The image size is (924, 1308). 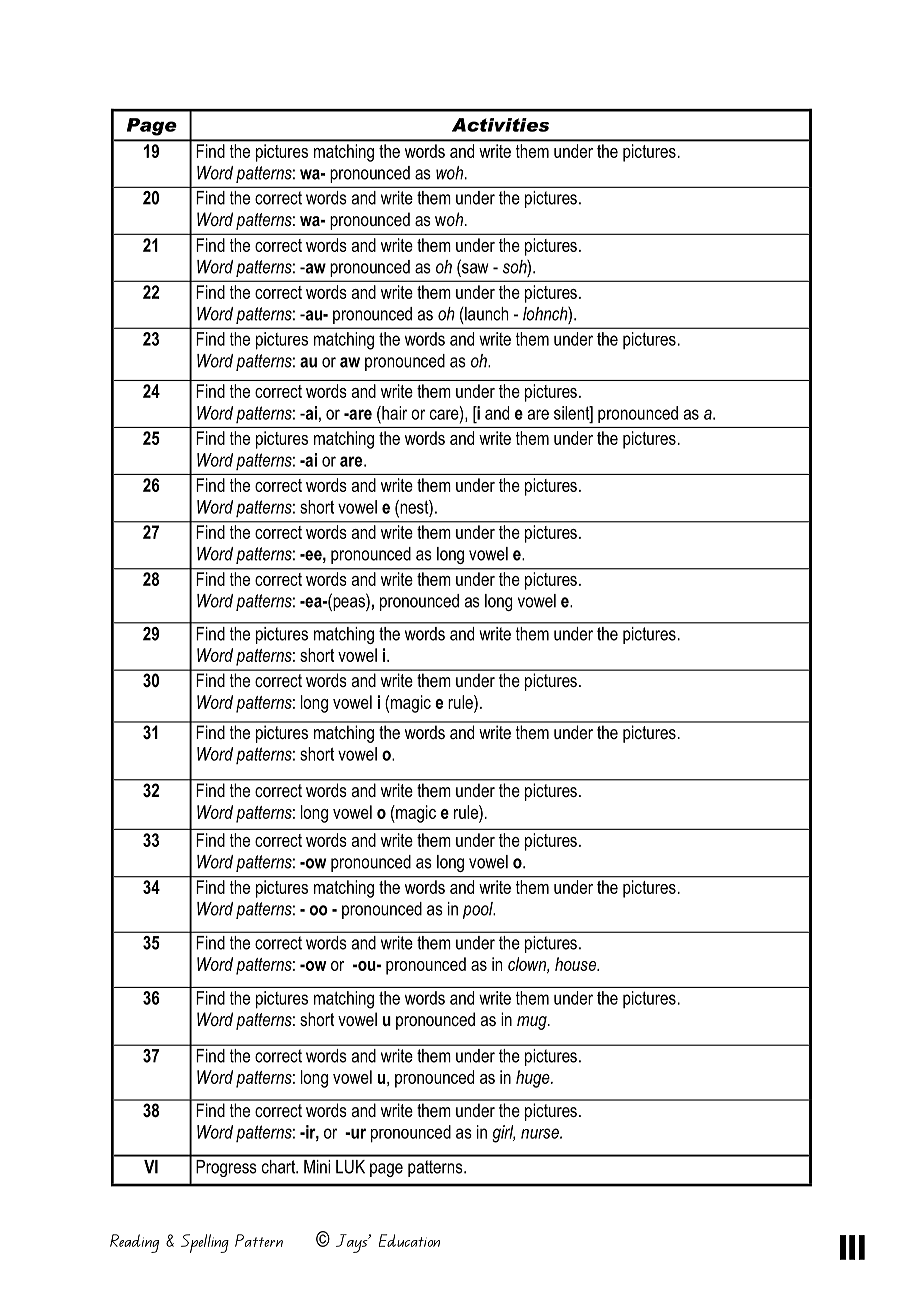 I want to click on launch, so click(x=486, y=314).
